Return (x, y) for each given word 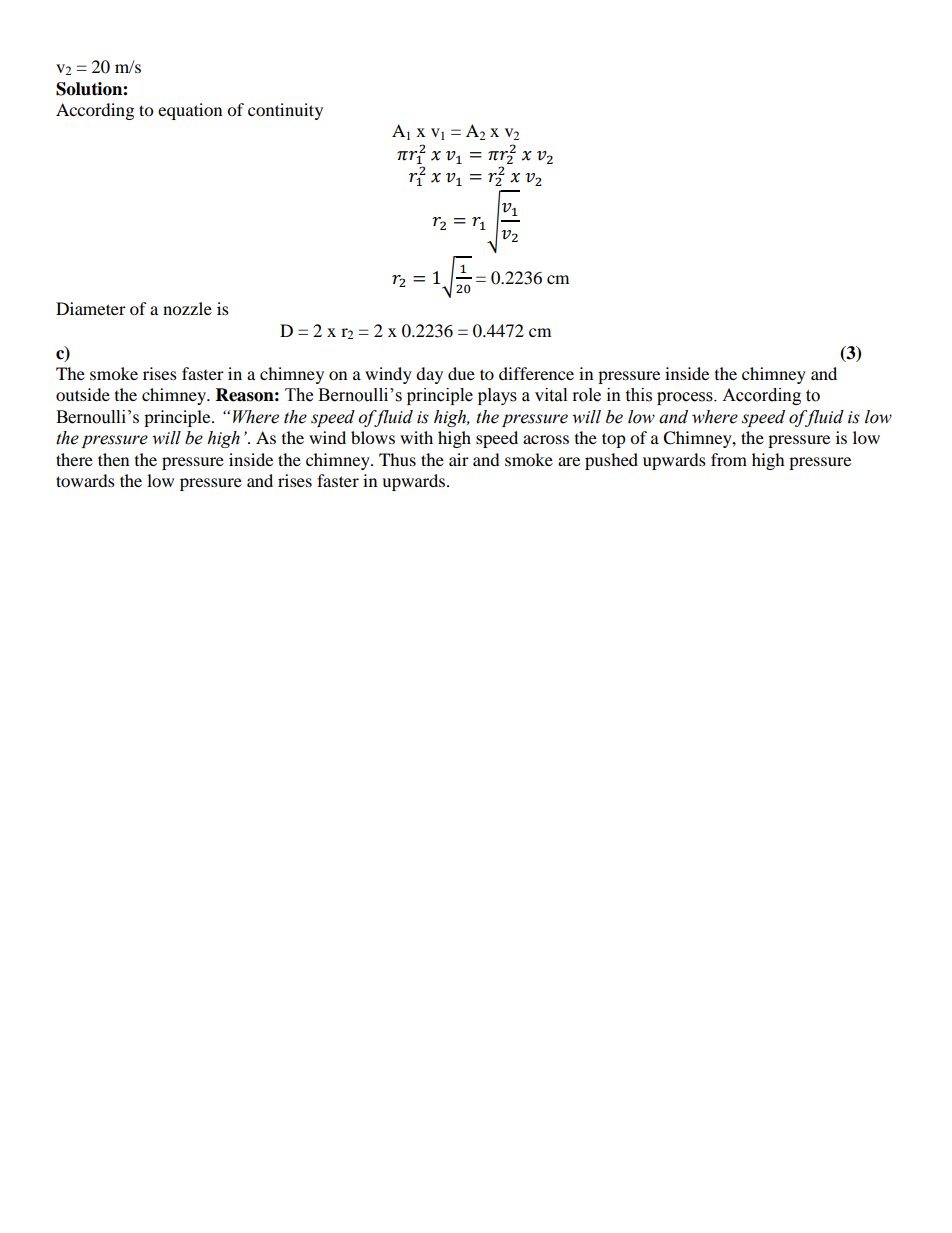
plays (497, 396)
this (638, 395)
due (461, 373)
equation (190, 111)
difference (536, 373)
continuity (285, 111)
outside (83, 394)
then (113, 459)
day (429, 375)
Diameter (91, 308)
